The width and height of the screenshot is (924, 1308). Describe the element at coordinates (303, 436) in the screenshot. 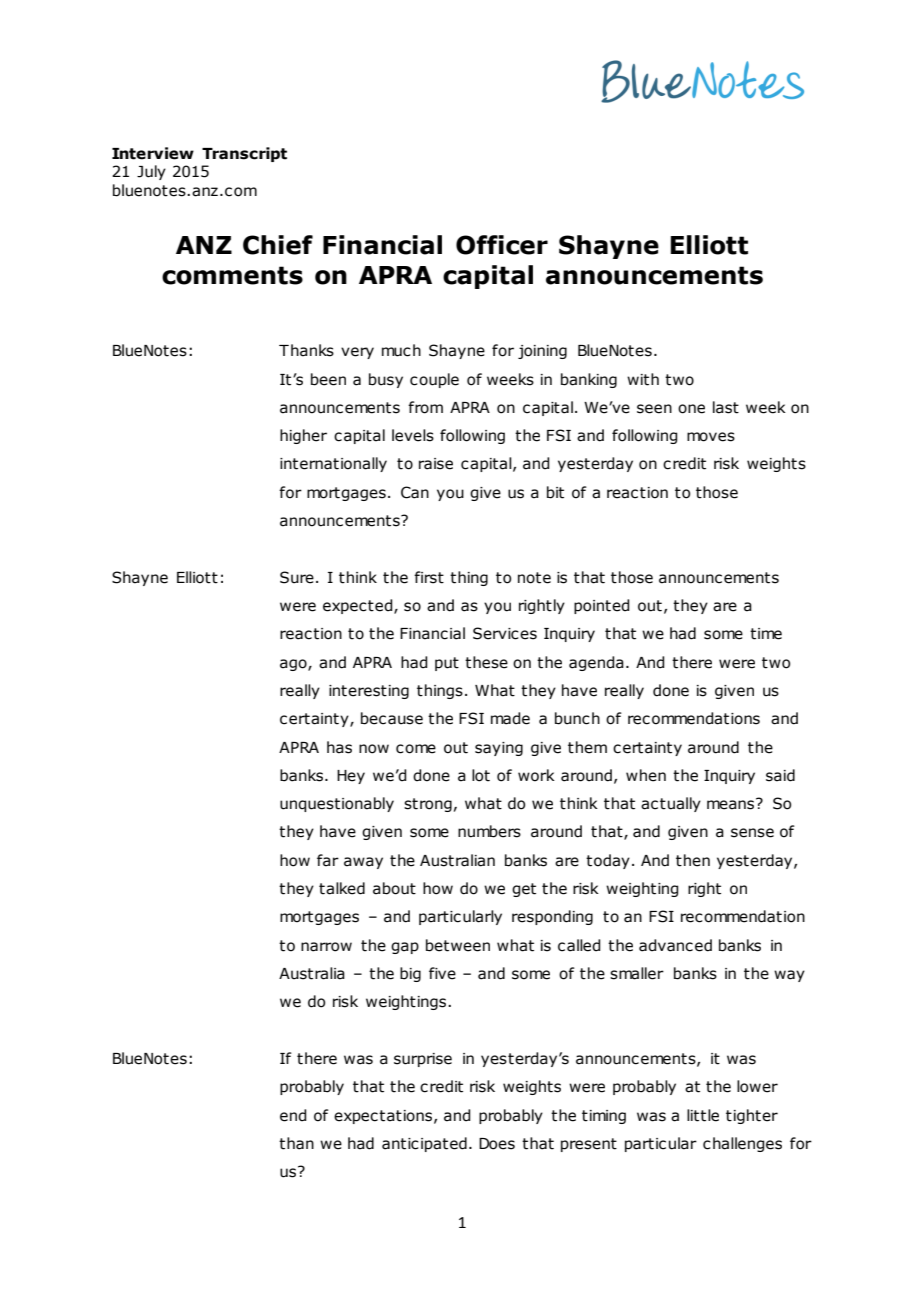

I see `higher` at that location.
